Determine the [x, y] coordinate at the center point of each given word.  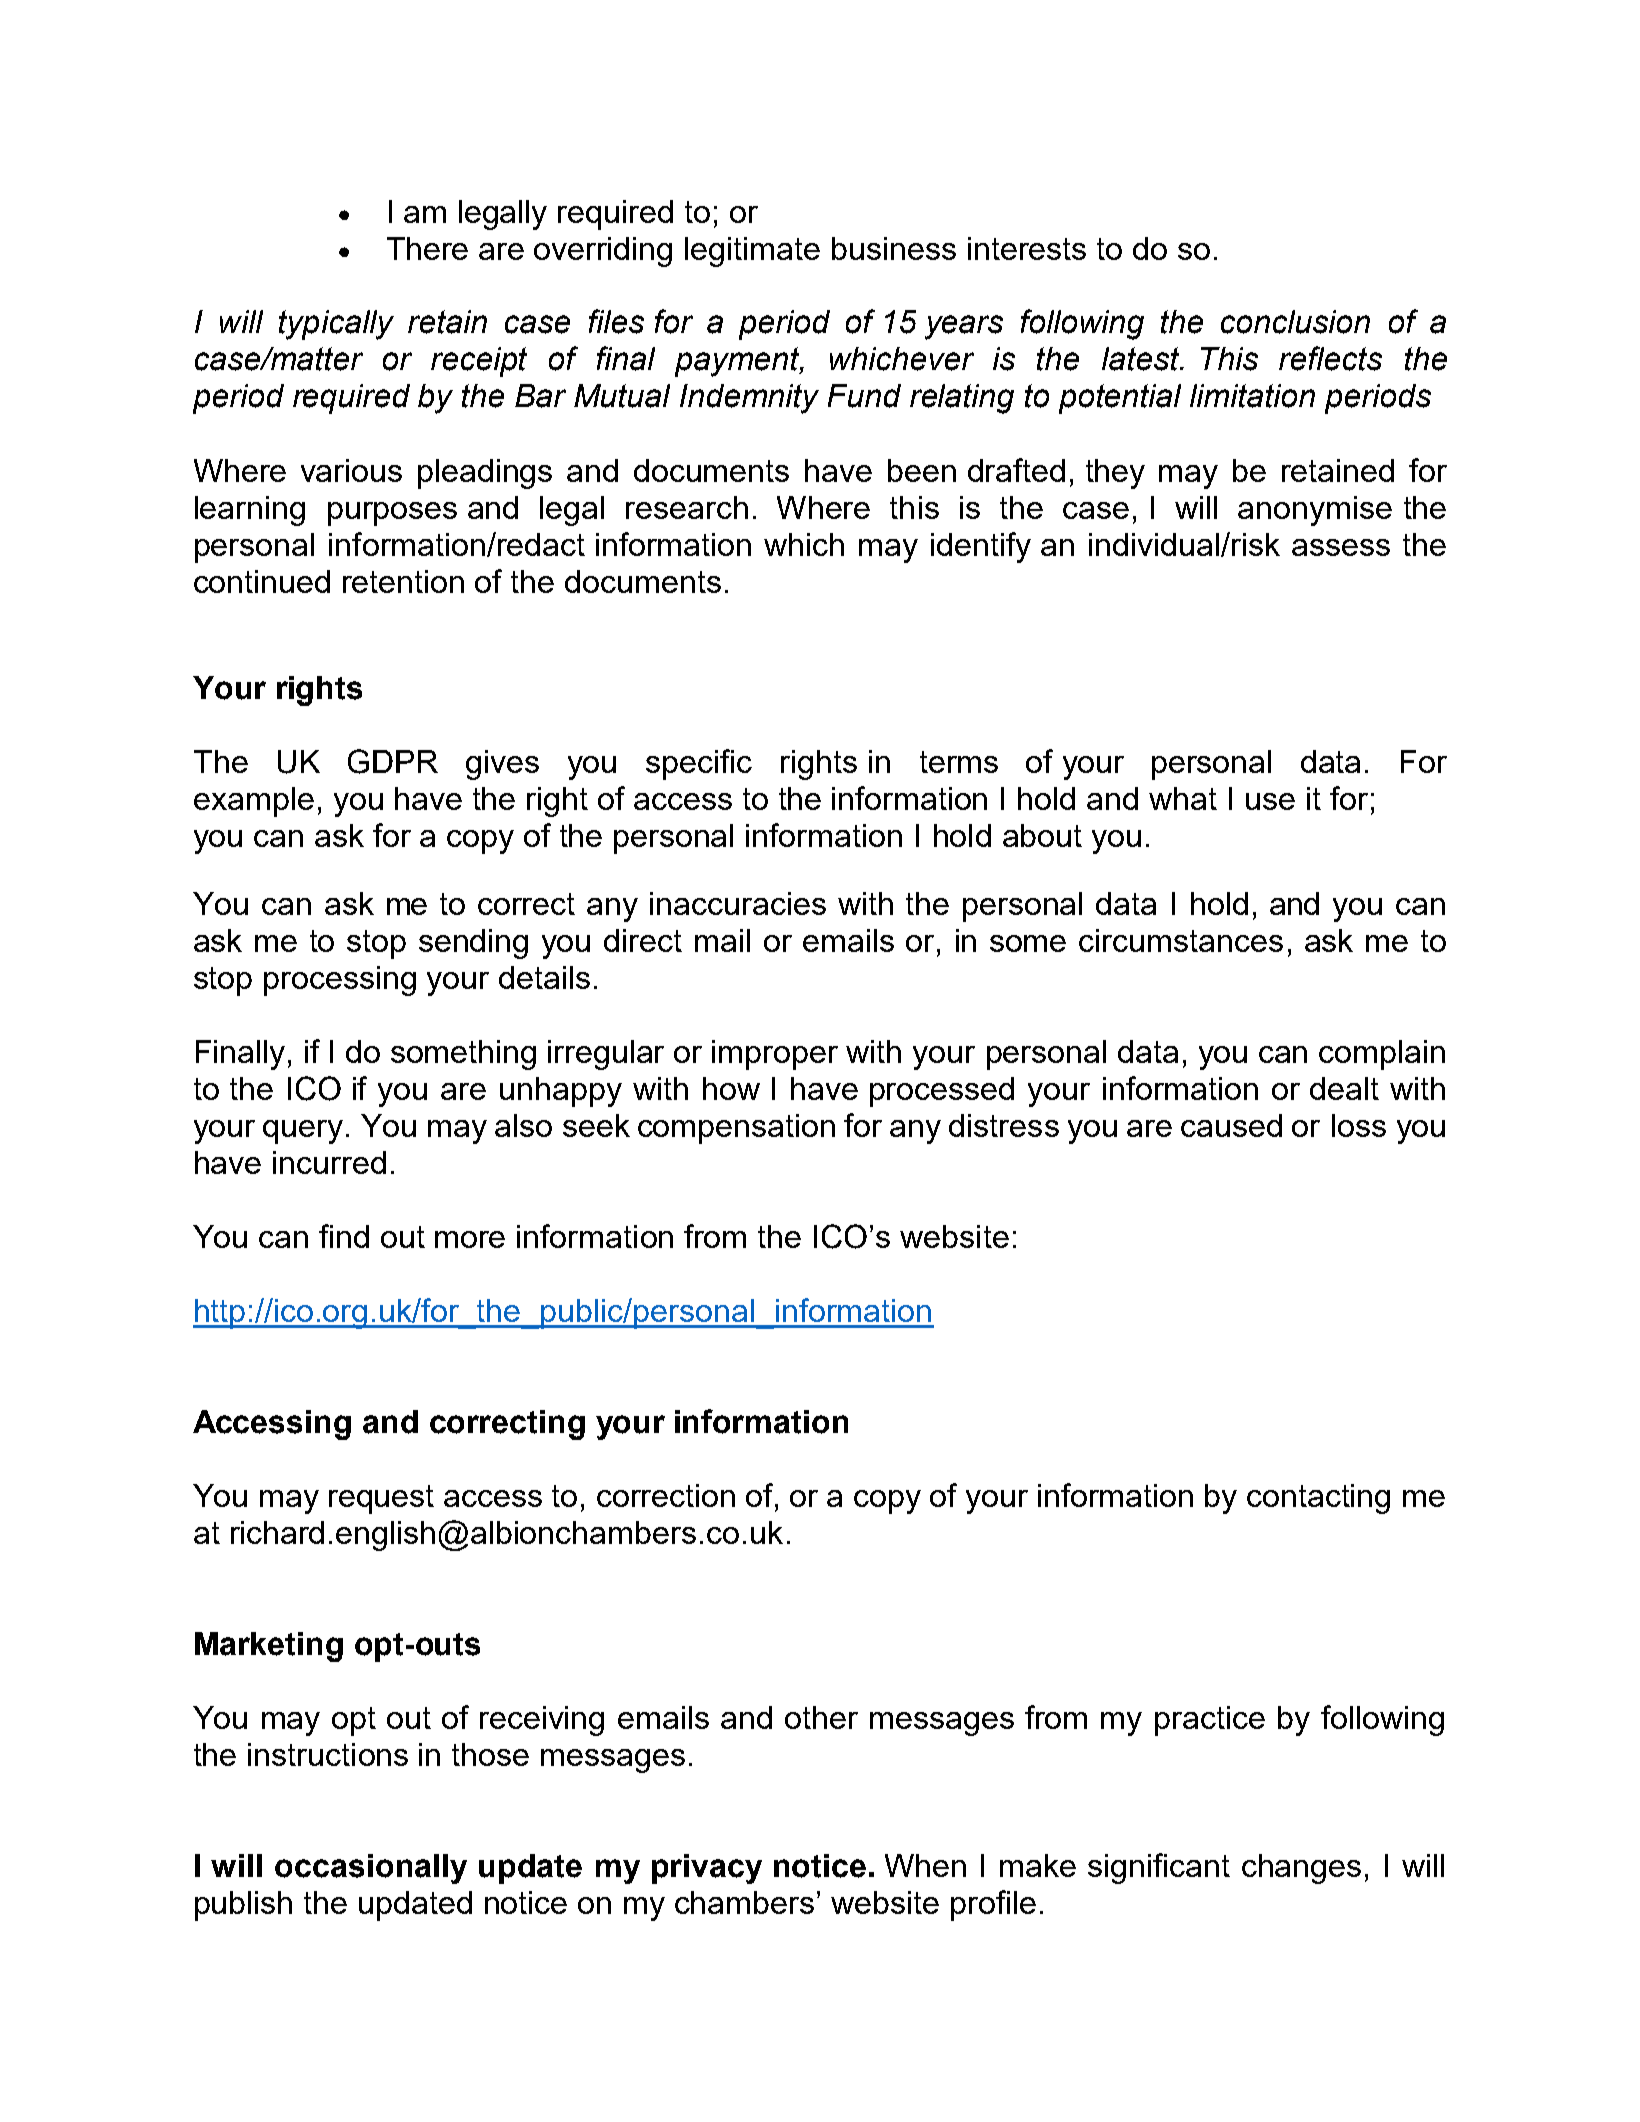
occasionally [371, 1869]
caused [1231, 1125]
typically [336, 325]
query [303, 1132]
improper [775, 1055]
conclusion [1295, 322]
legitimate [752, 252]
